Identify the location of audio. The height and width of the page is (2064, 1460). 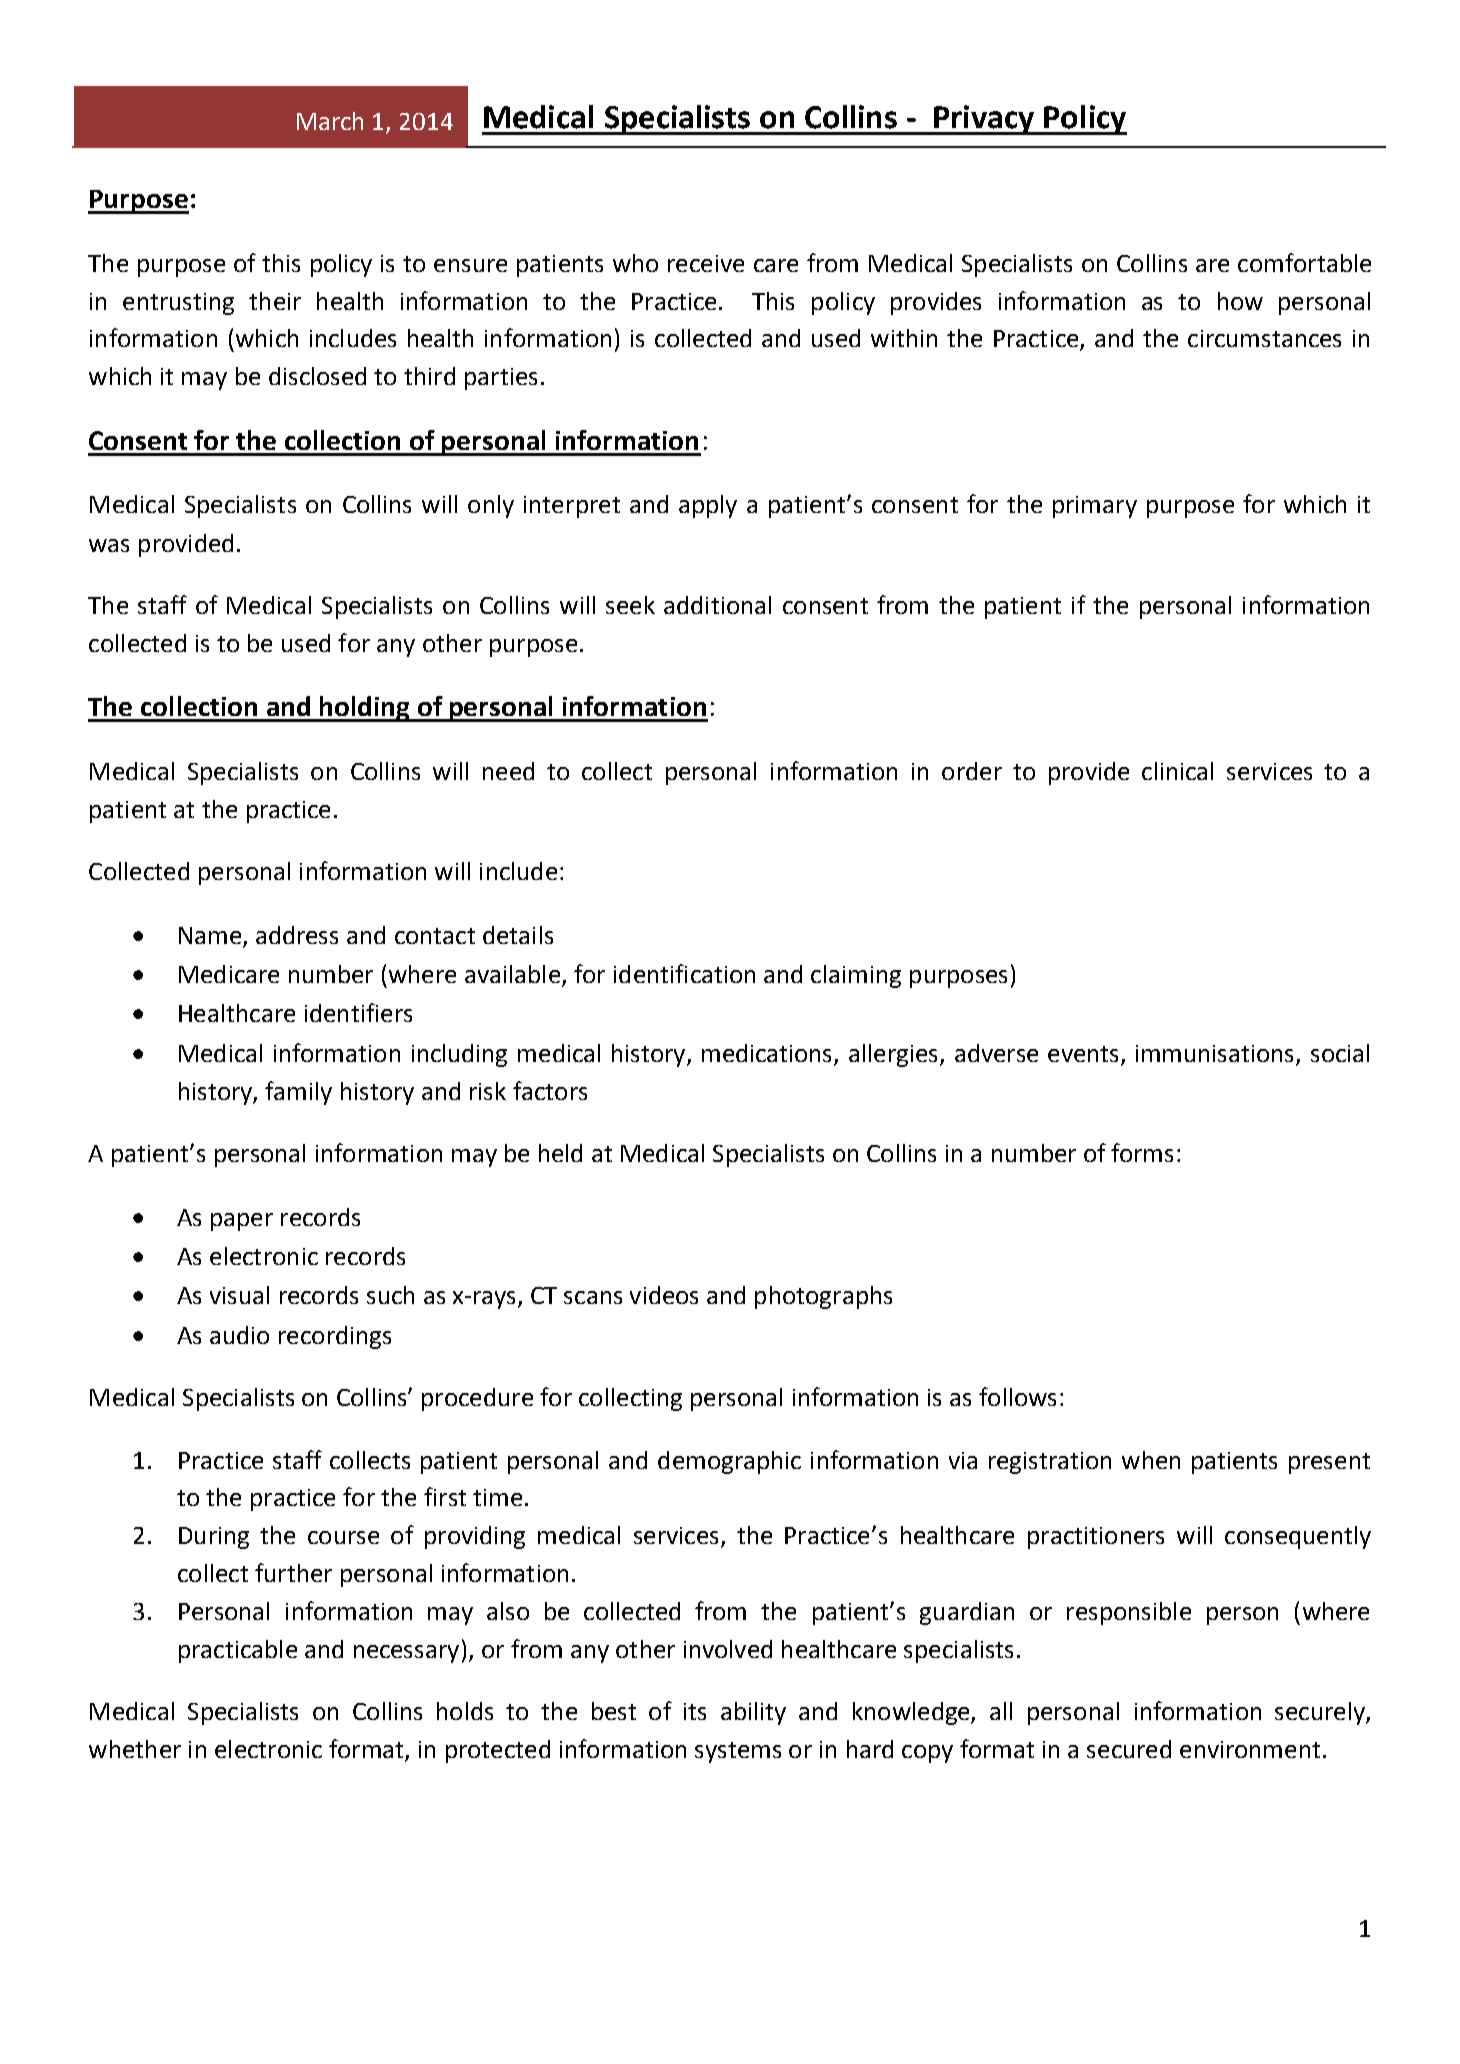
(239, 1335).
